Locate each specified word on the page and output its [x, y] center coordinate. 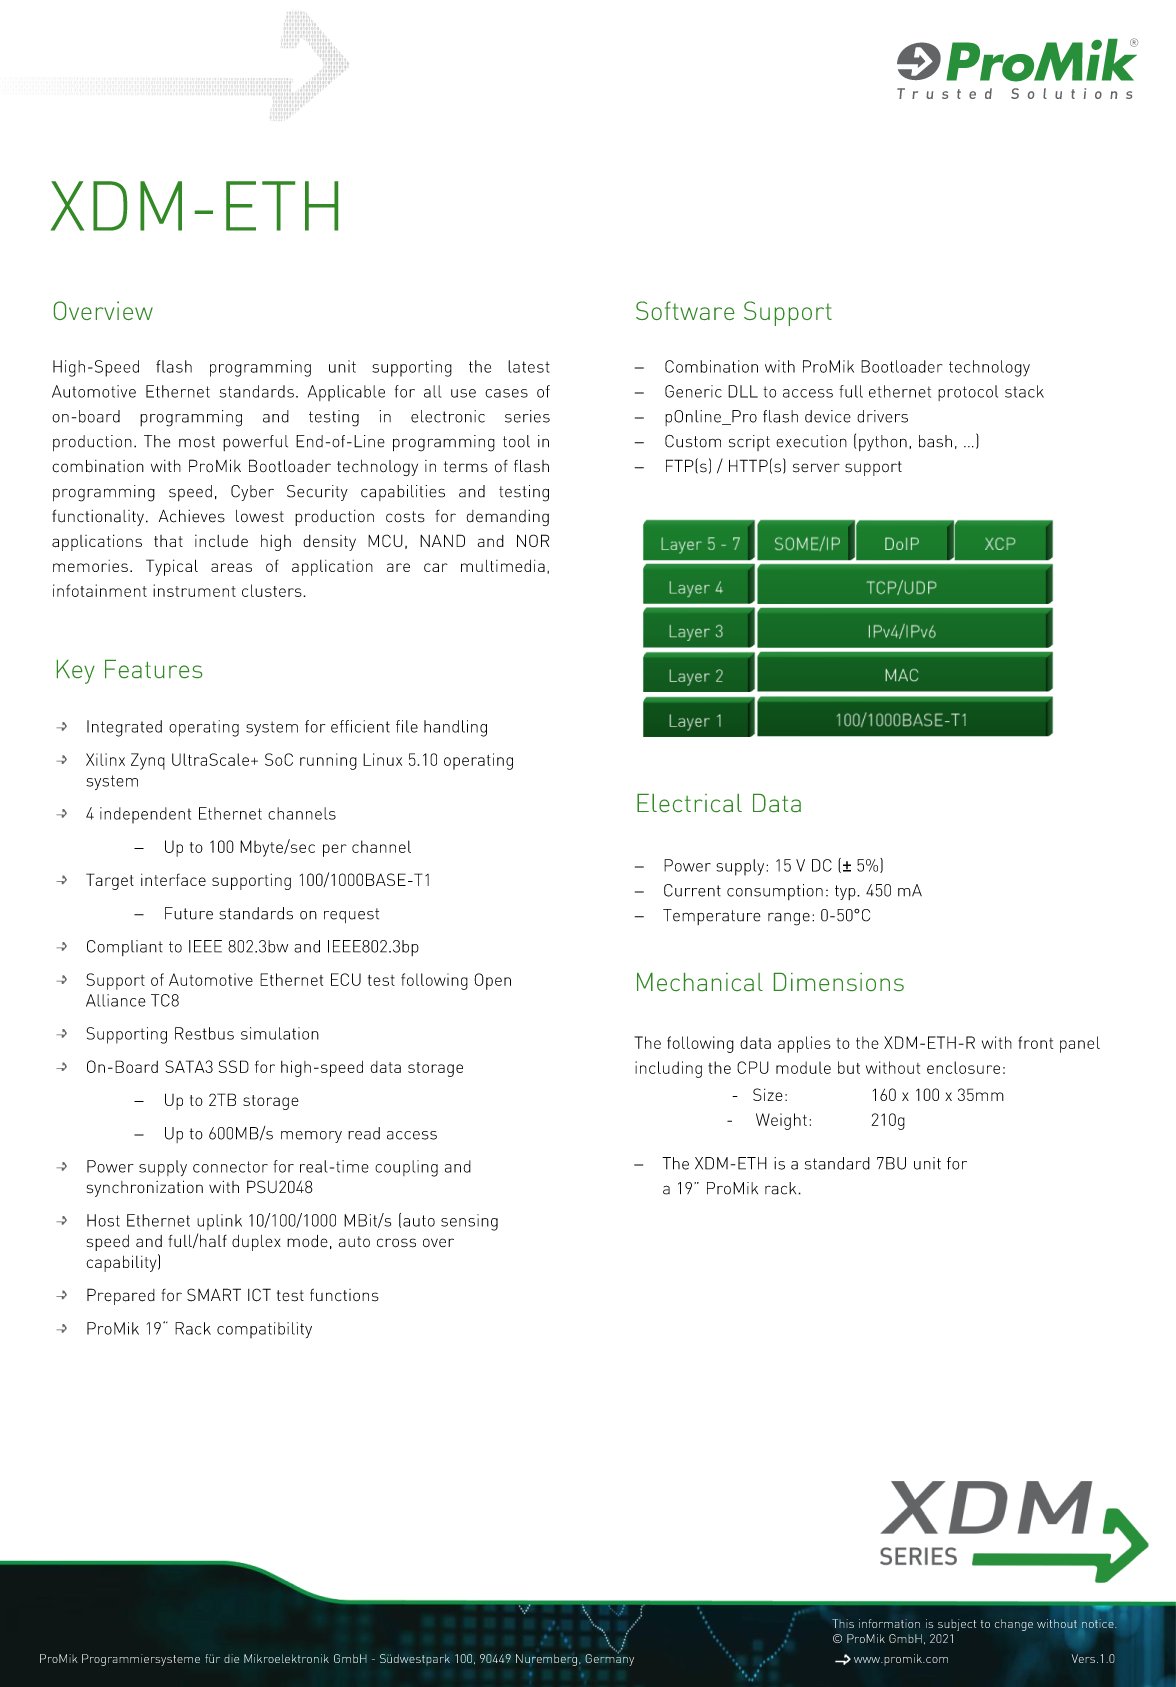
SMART [214, 1295]
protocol [968, 393]
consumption [775, 892]
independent [145, 815]
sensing [469, 1222]
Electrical [689, 803]
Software [685, 310]
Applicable [346, 393]
